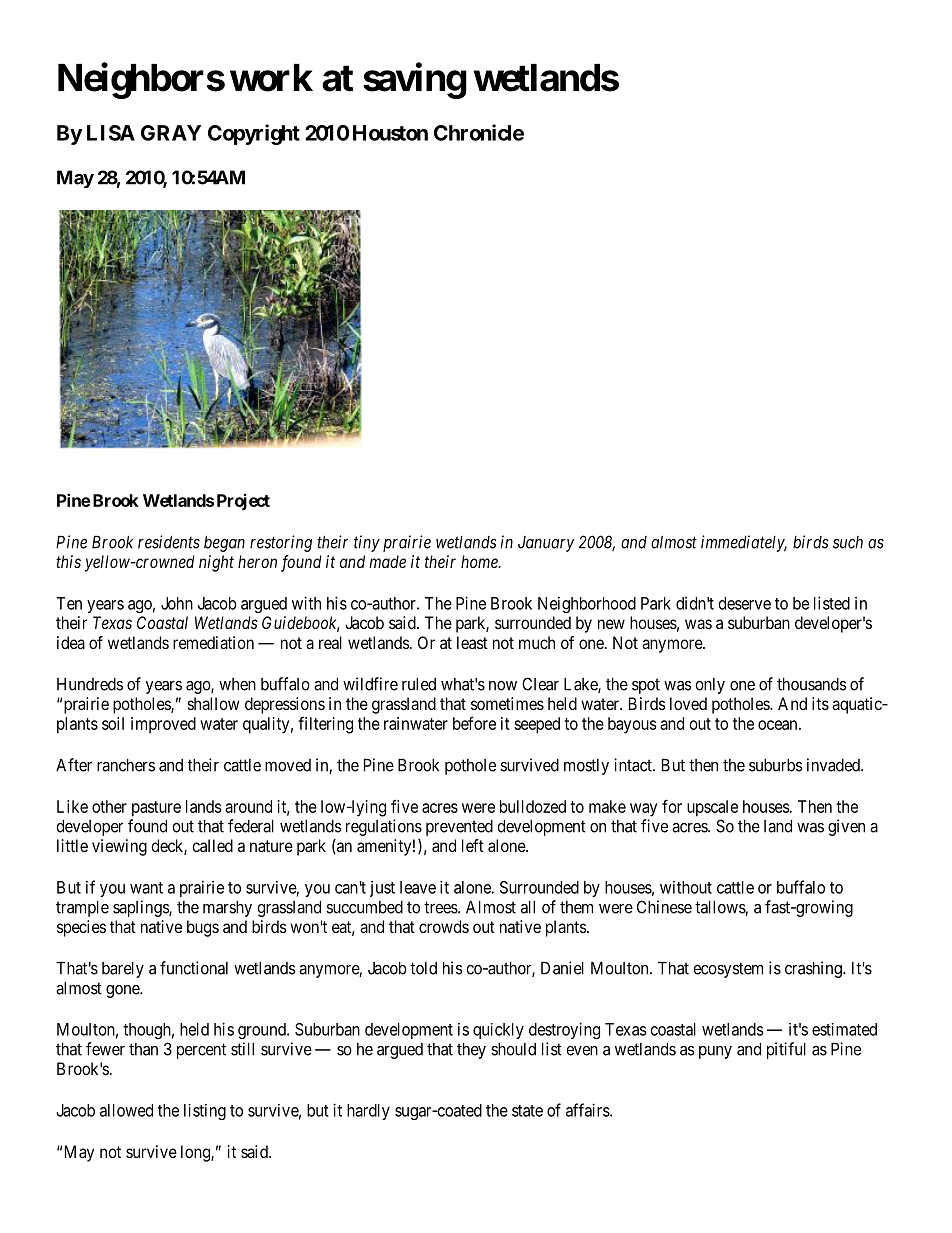 Image resolution: width=952 pixels, height=1233 pixels. What do you see at coordinates (527, 1111) in the screenshot?
I see `state` at bounding box center [527, 1111].
